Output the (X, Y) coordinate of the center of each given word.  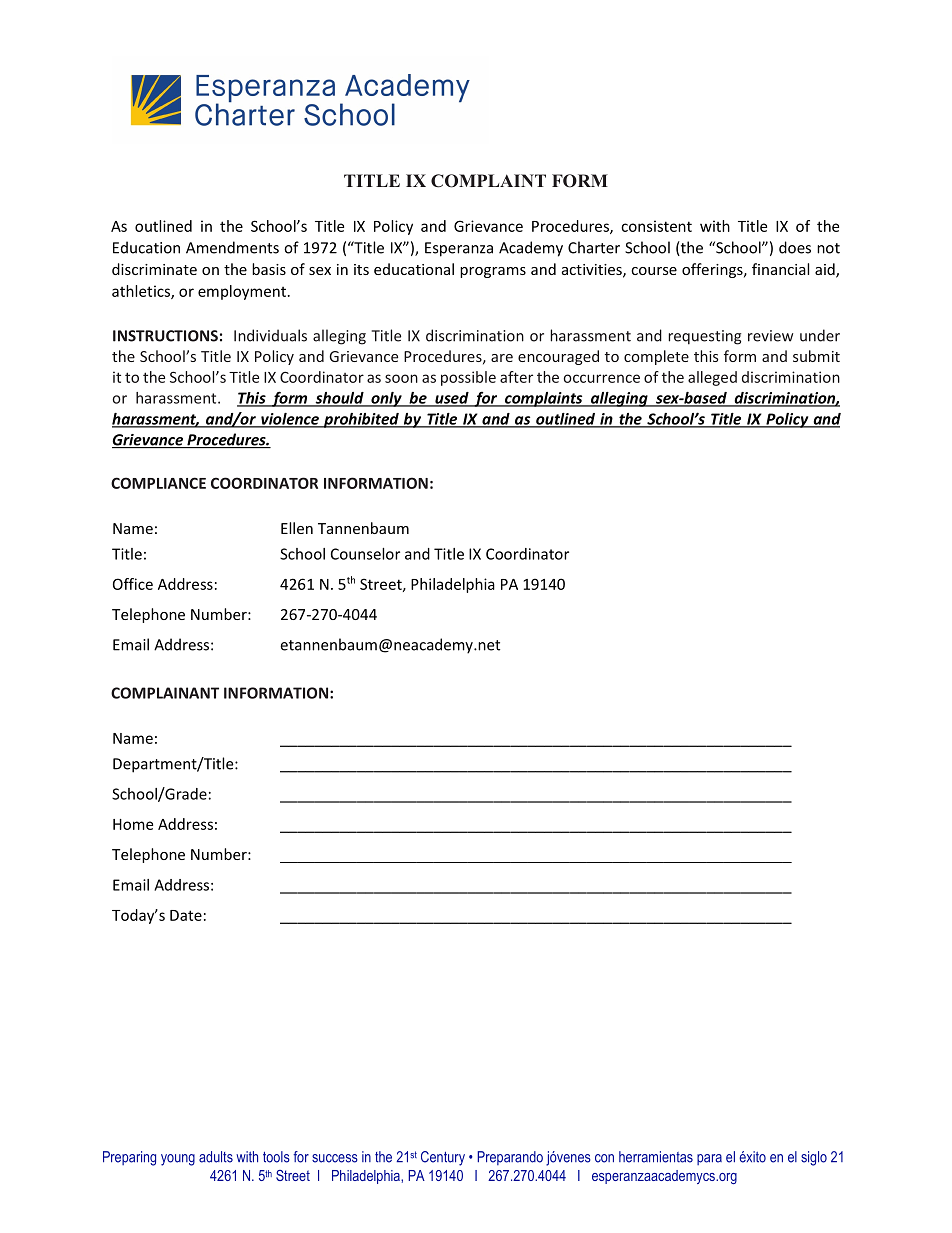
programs (493, 272)
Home (133, 824)
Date (186, 915)
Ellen (297, 528)
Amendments (232, 247)
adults (216, 1157)
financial (780, 269)
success (335, 1158)
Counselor (365, 554)
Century (443, 1158)
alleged (712, 378)
